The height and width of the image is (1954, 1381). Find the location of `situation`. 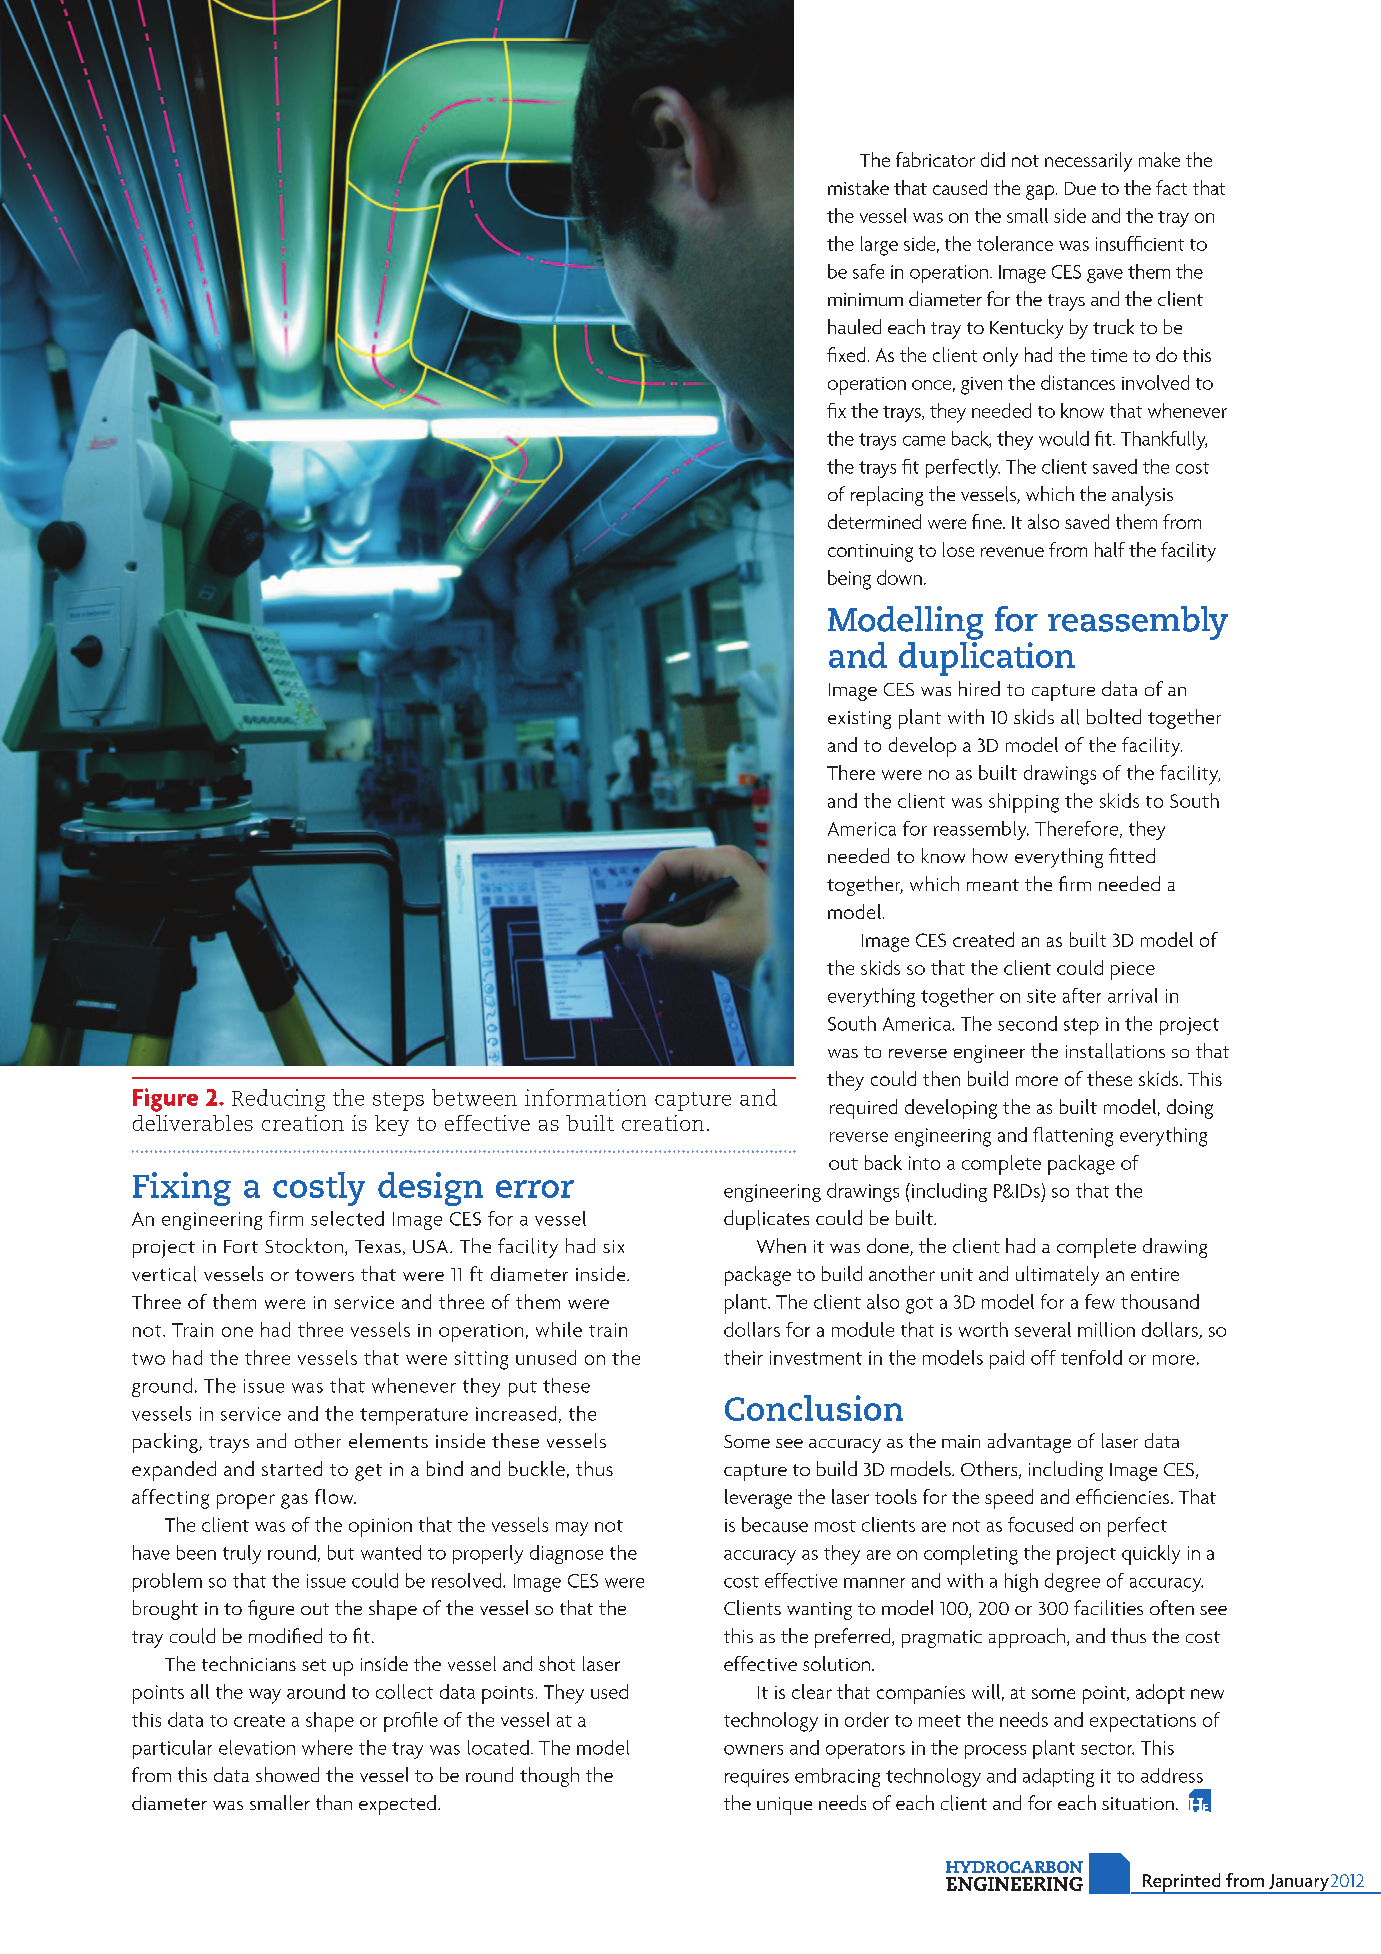

situation is located at coordinates (1138, 1803).
